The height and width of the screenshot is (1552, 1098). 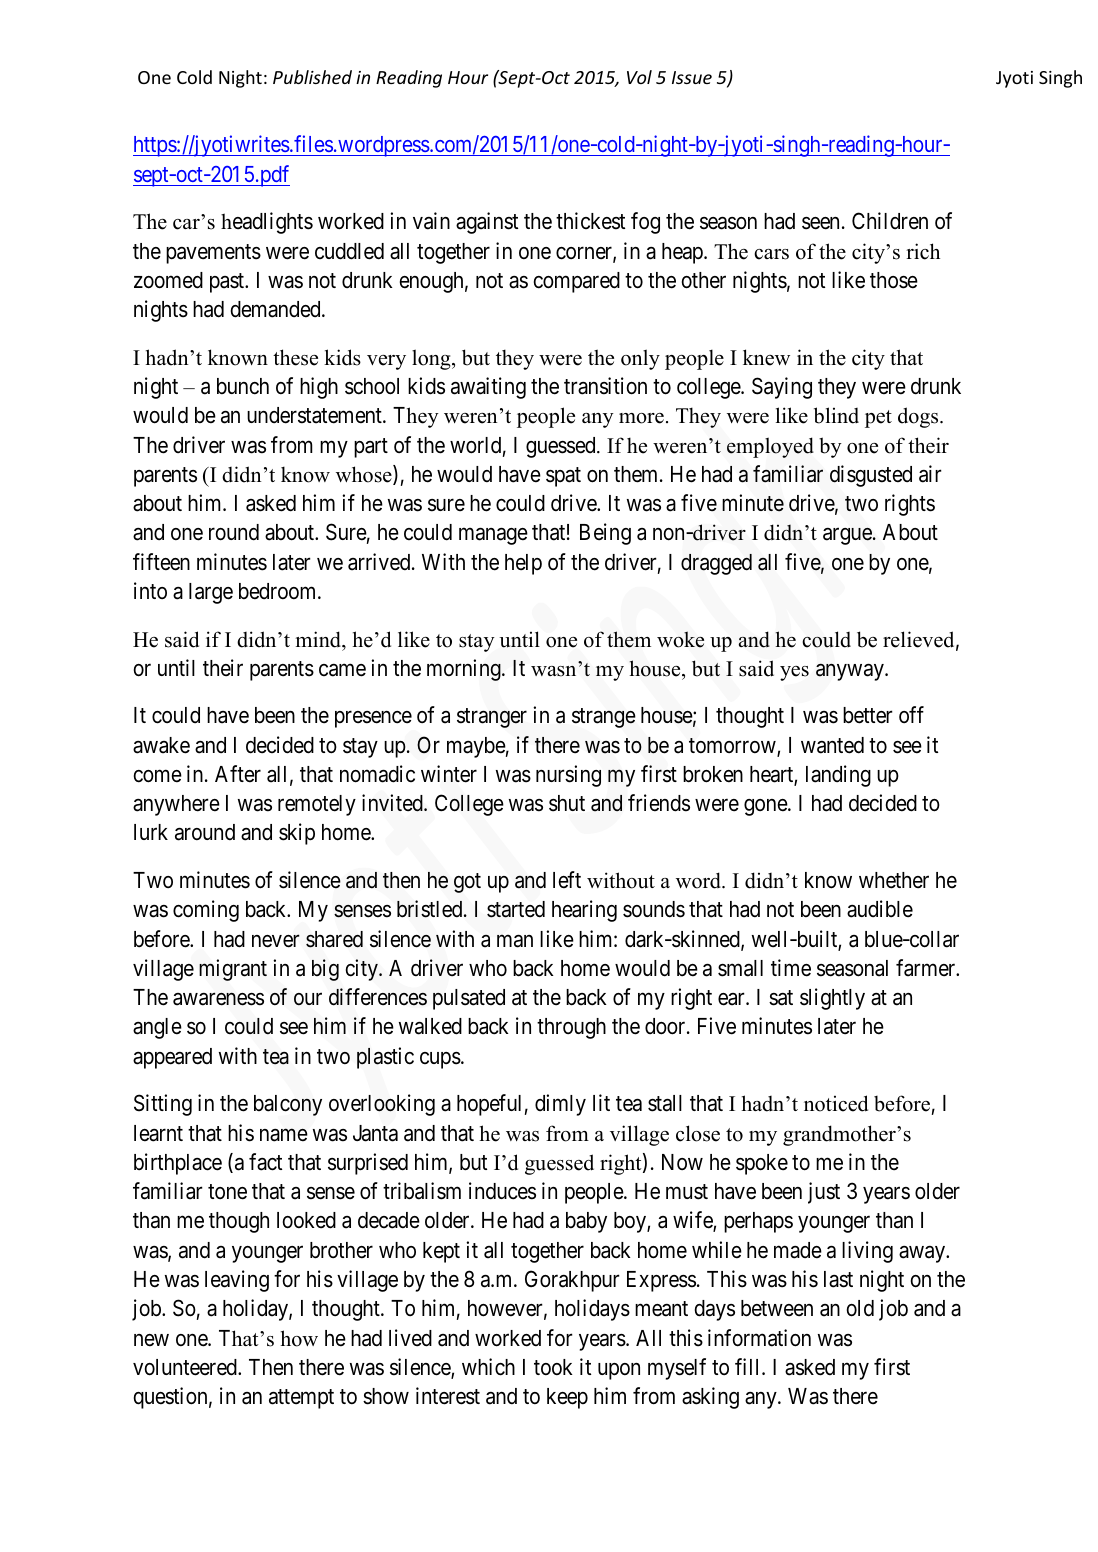 What do you see at coordinates (759, 1338) in the screenshot?
I see `information` at bounding box center [759, 1338].
